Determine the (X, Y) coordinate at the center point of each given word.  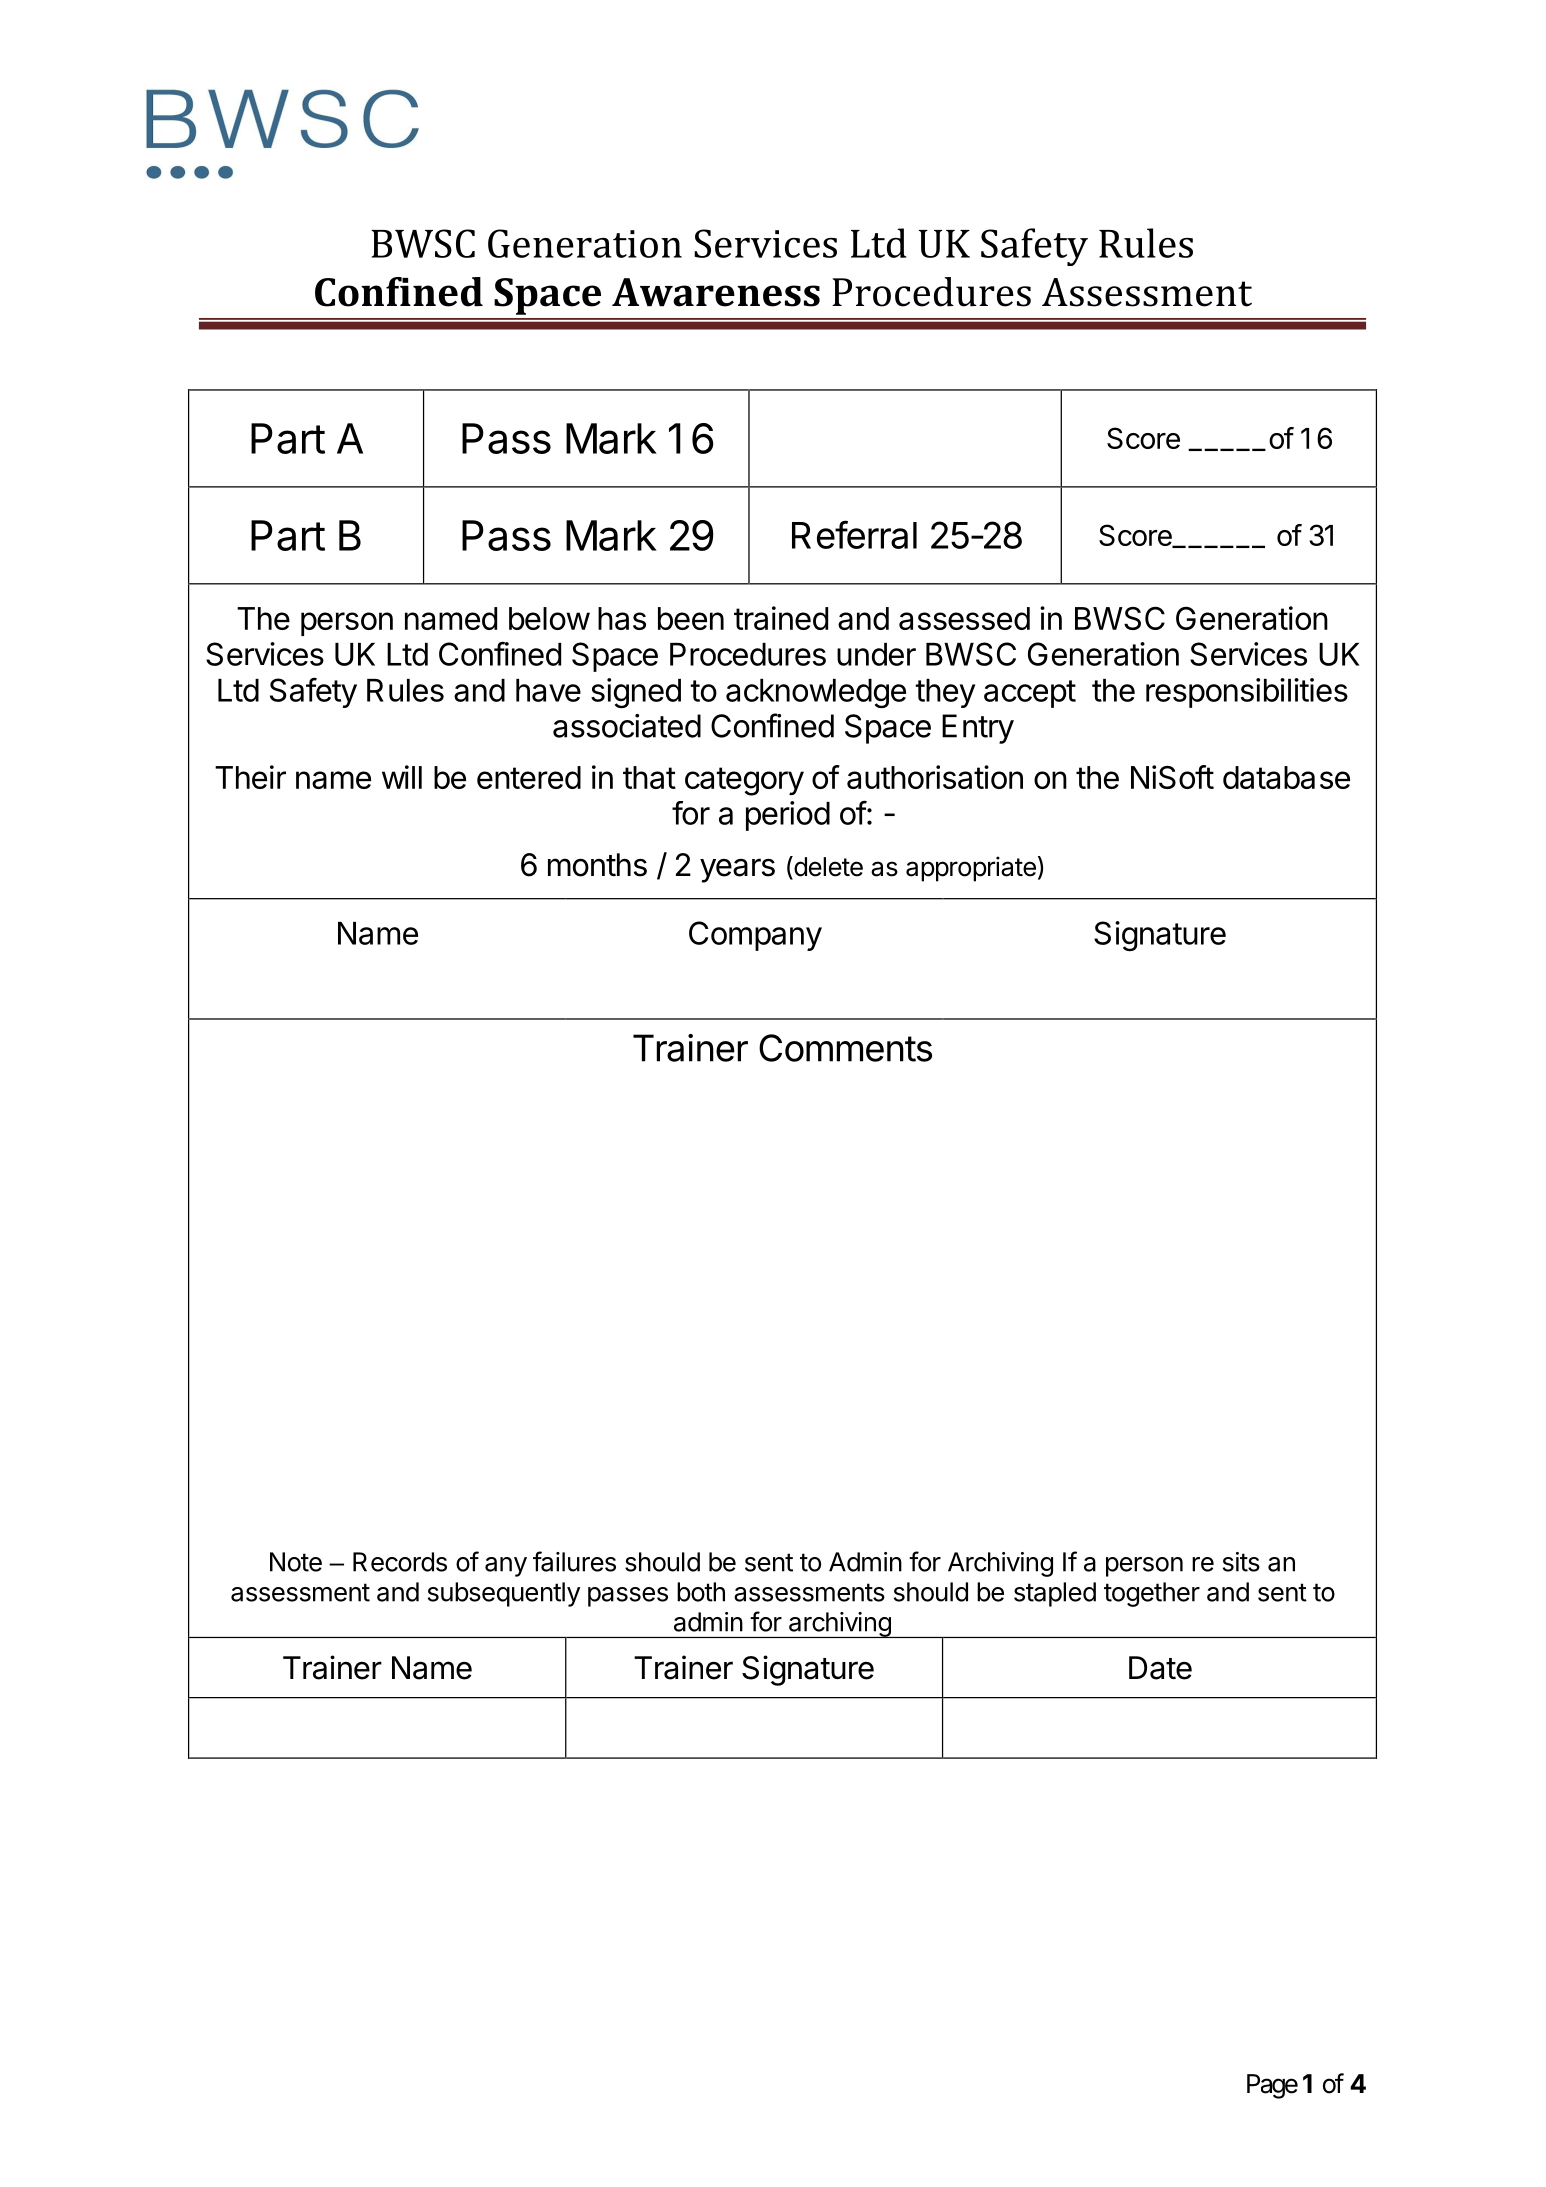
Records (400, 1562)
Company (755, 936)
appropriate (971, 869)
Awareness (716, 292)
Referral (854, 534)
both (701, 1592)
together (1152, 1594)
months (597, 865)
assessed (964, 618)
